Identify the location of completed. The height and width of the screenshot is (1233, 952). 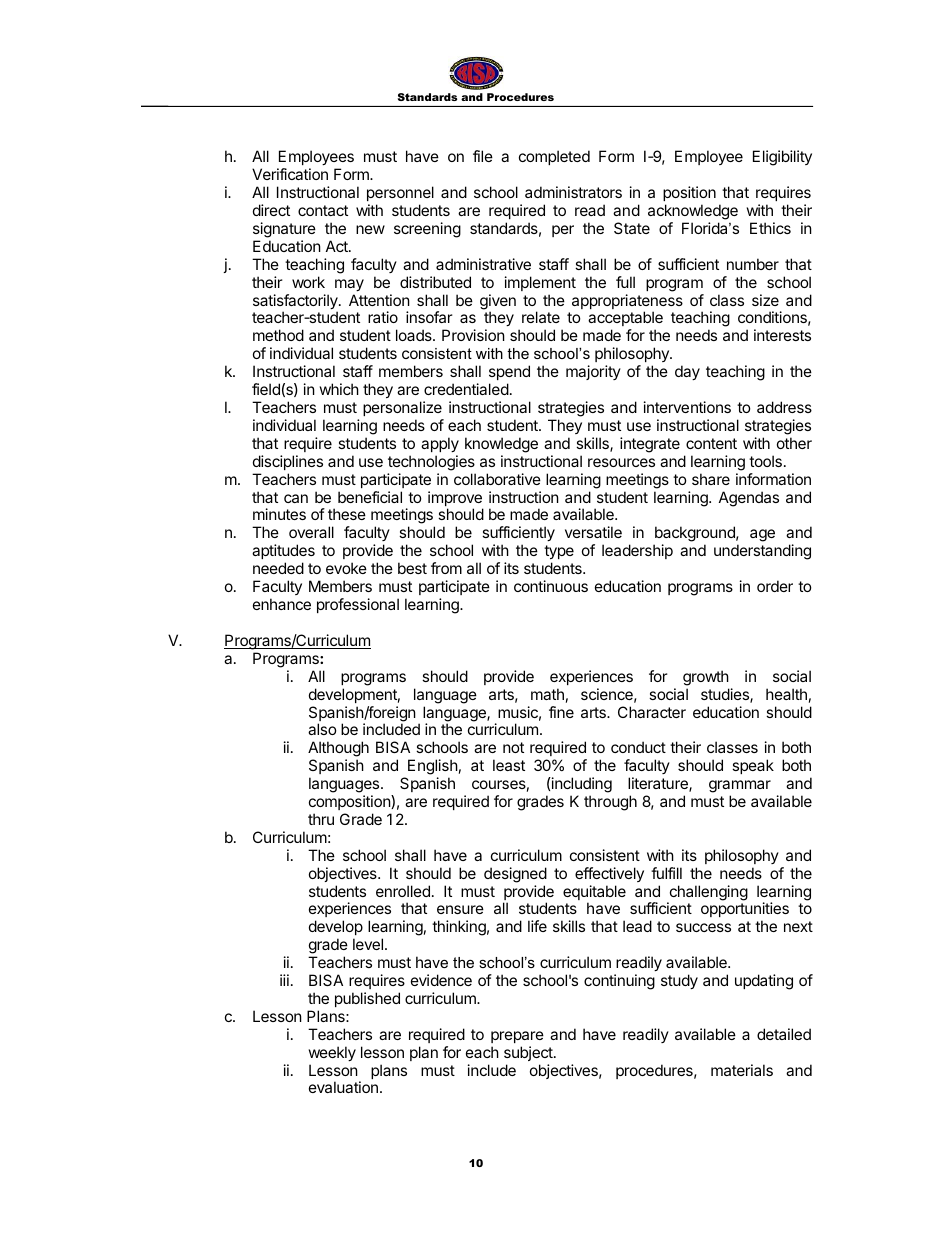
(554, 157).
